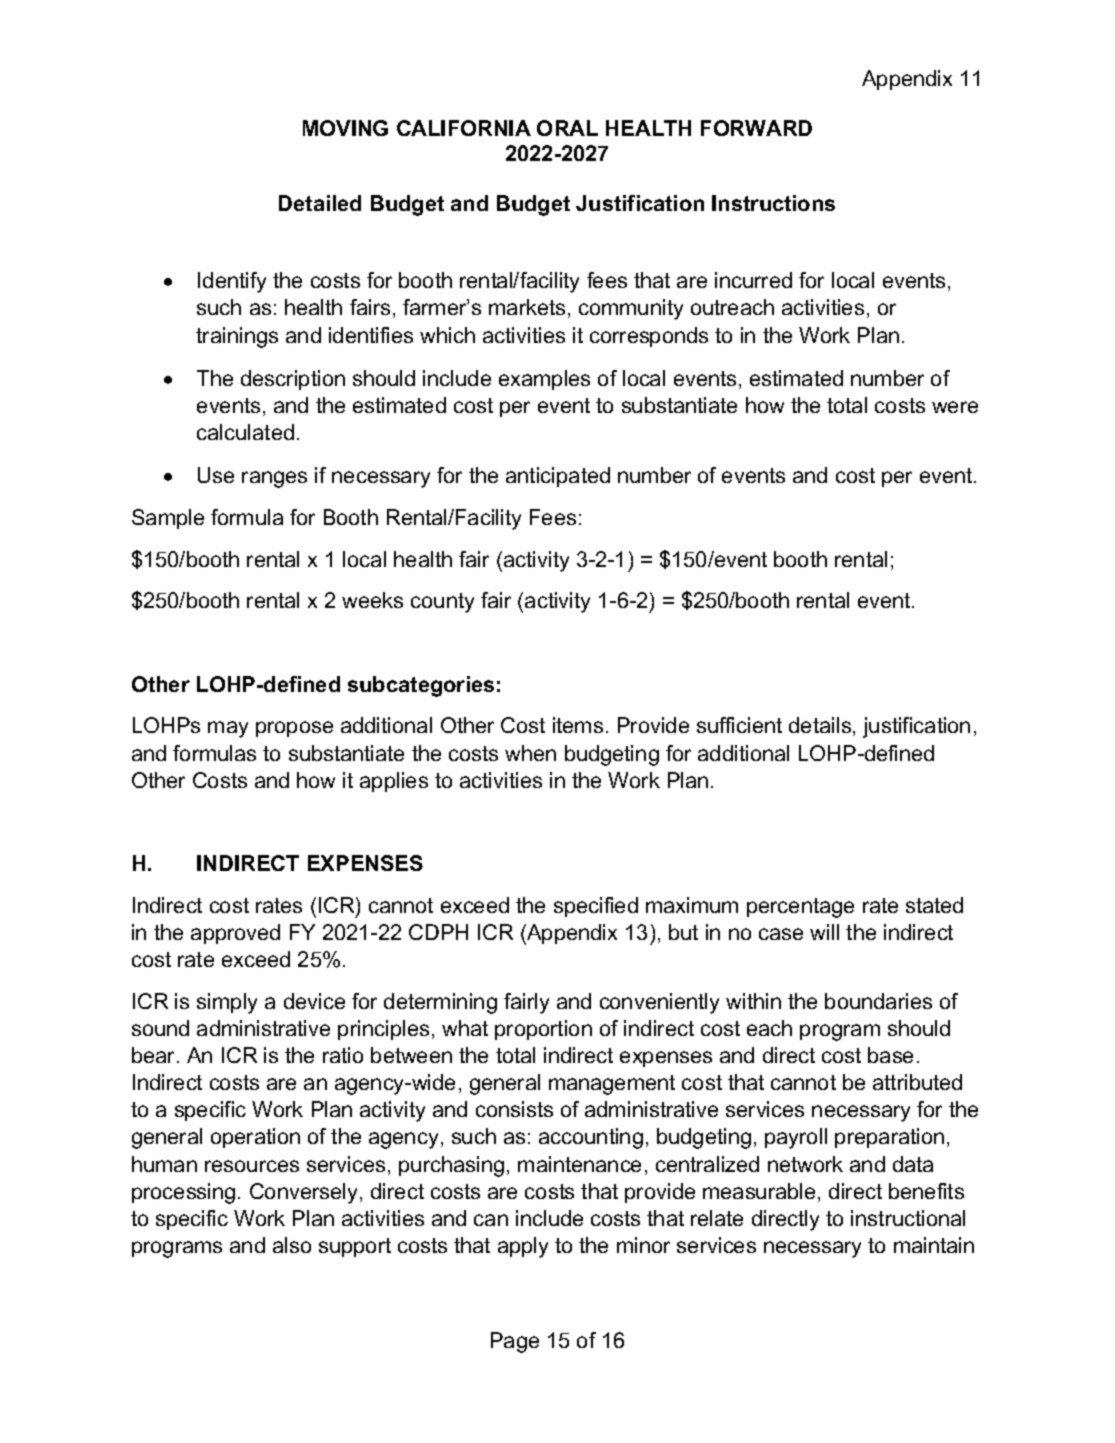  Describe the element at coordinates (773, 203) in the screenshot. I see `Instructions` at that location.
